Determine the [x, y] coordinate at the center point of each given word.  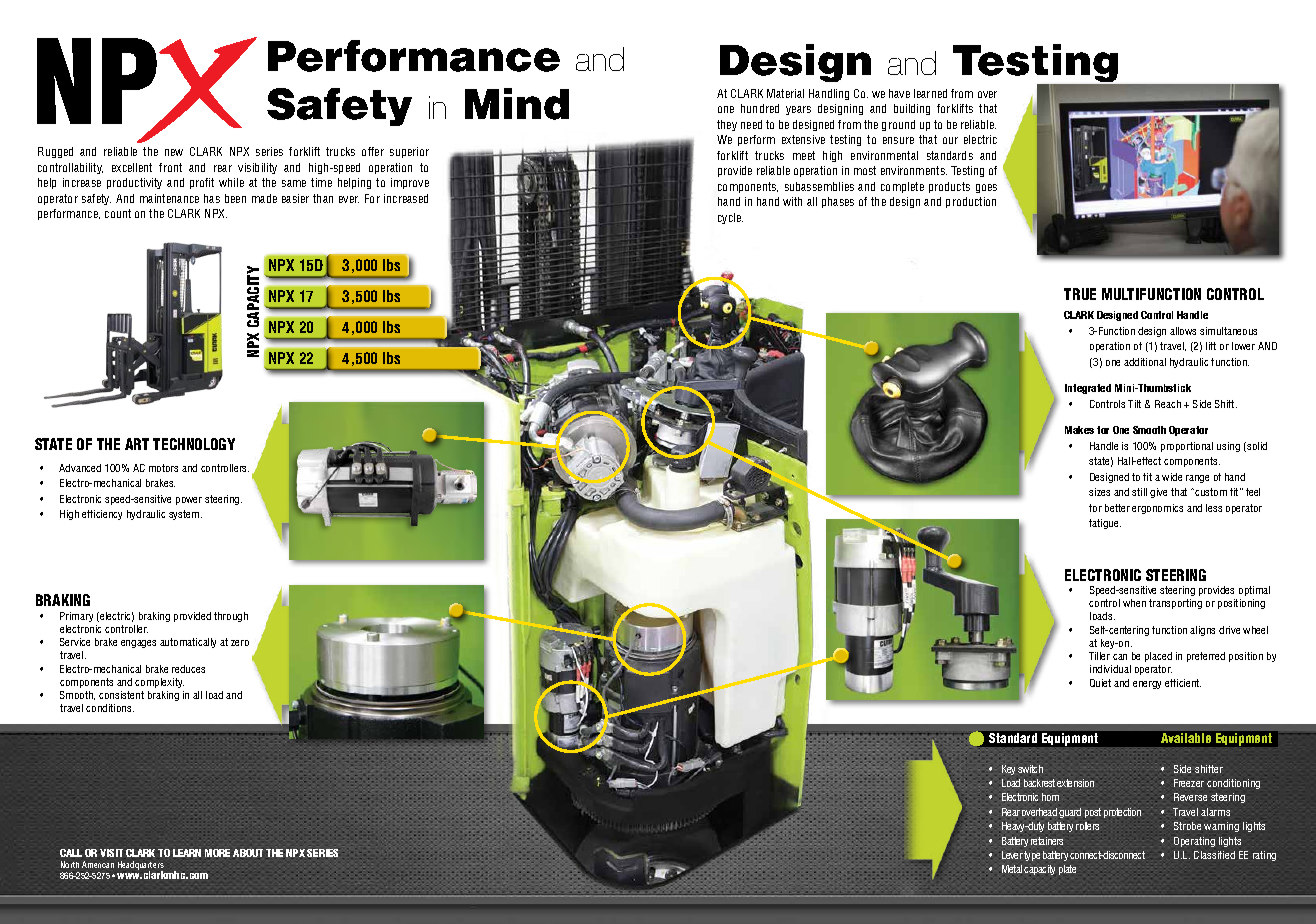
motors [163, 468]
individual [1110, 669]
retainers [1047, 841]
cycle [730, 218]
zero [240, 643]
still [1139, 492]
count [118, 213]
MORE [217, 853]
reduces [188, 669]
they [727, 125]
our [950, 140]
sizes [1099, 492]
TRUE [1080, 294]
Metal [1012, 869]
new [174, 152]
